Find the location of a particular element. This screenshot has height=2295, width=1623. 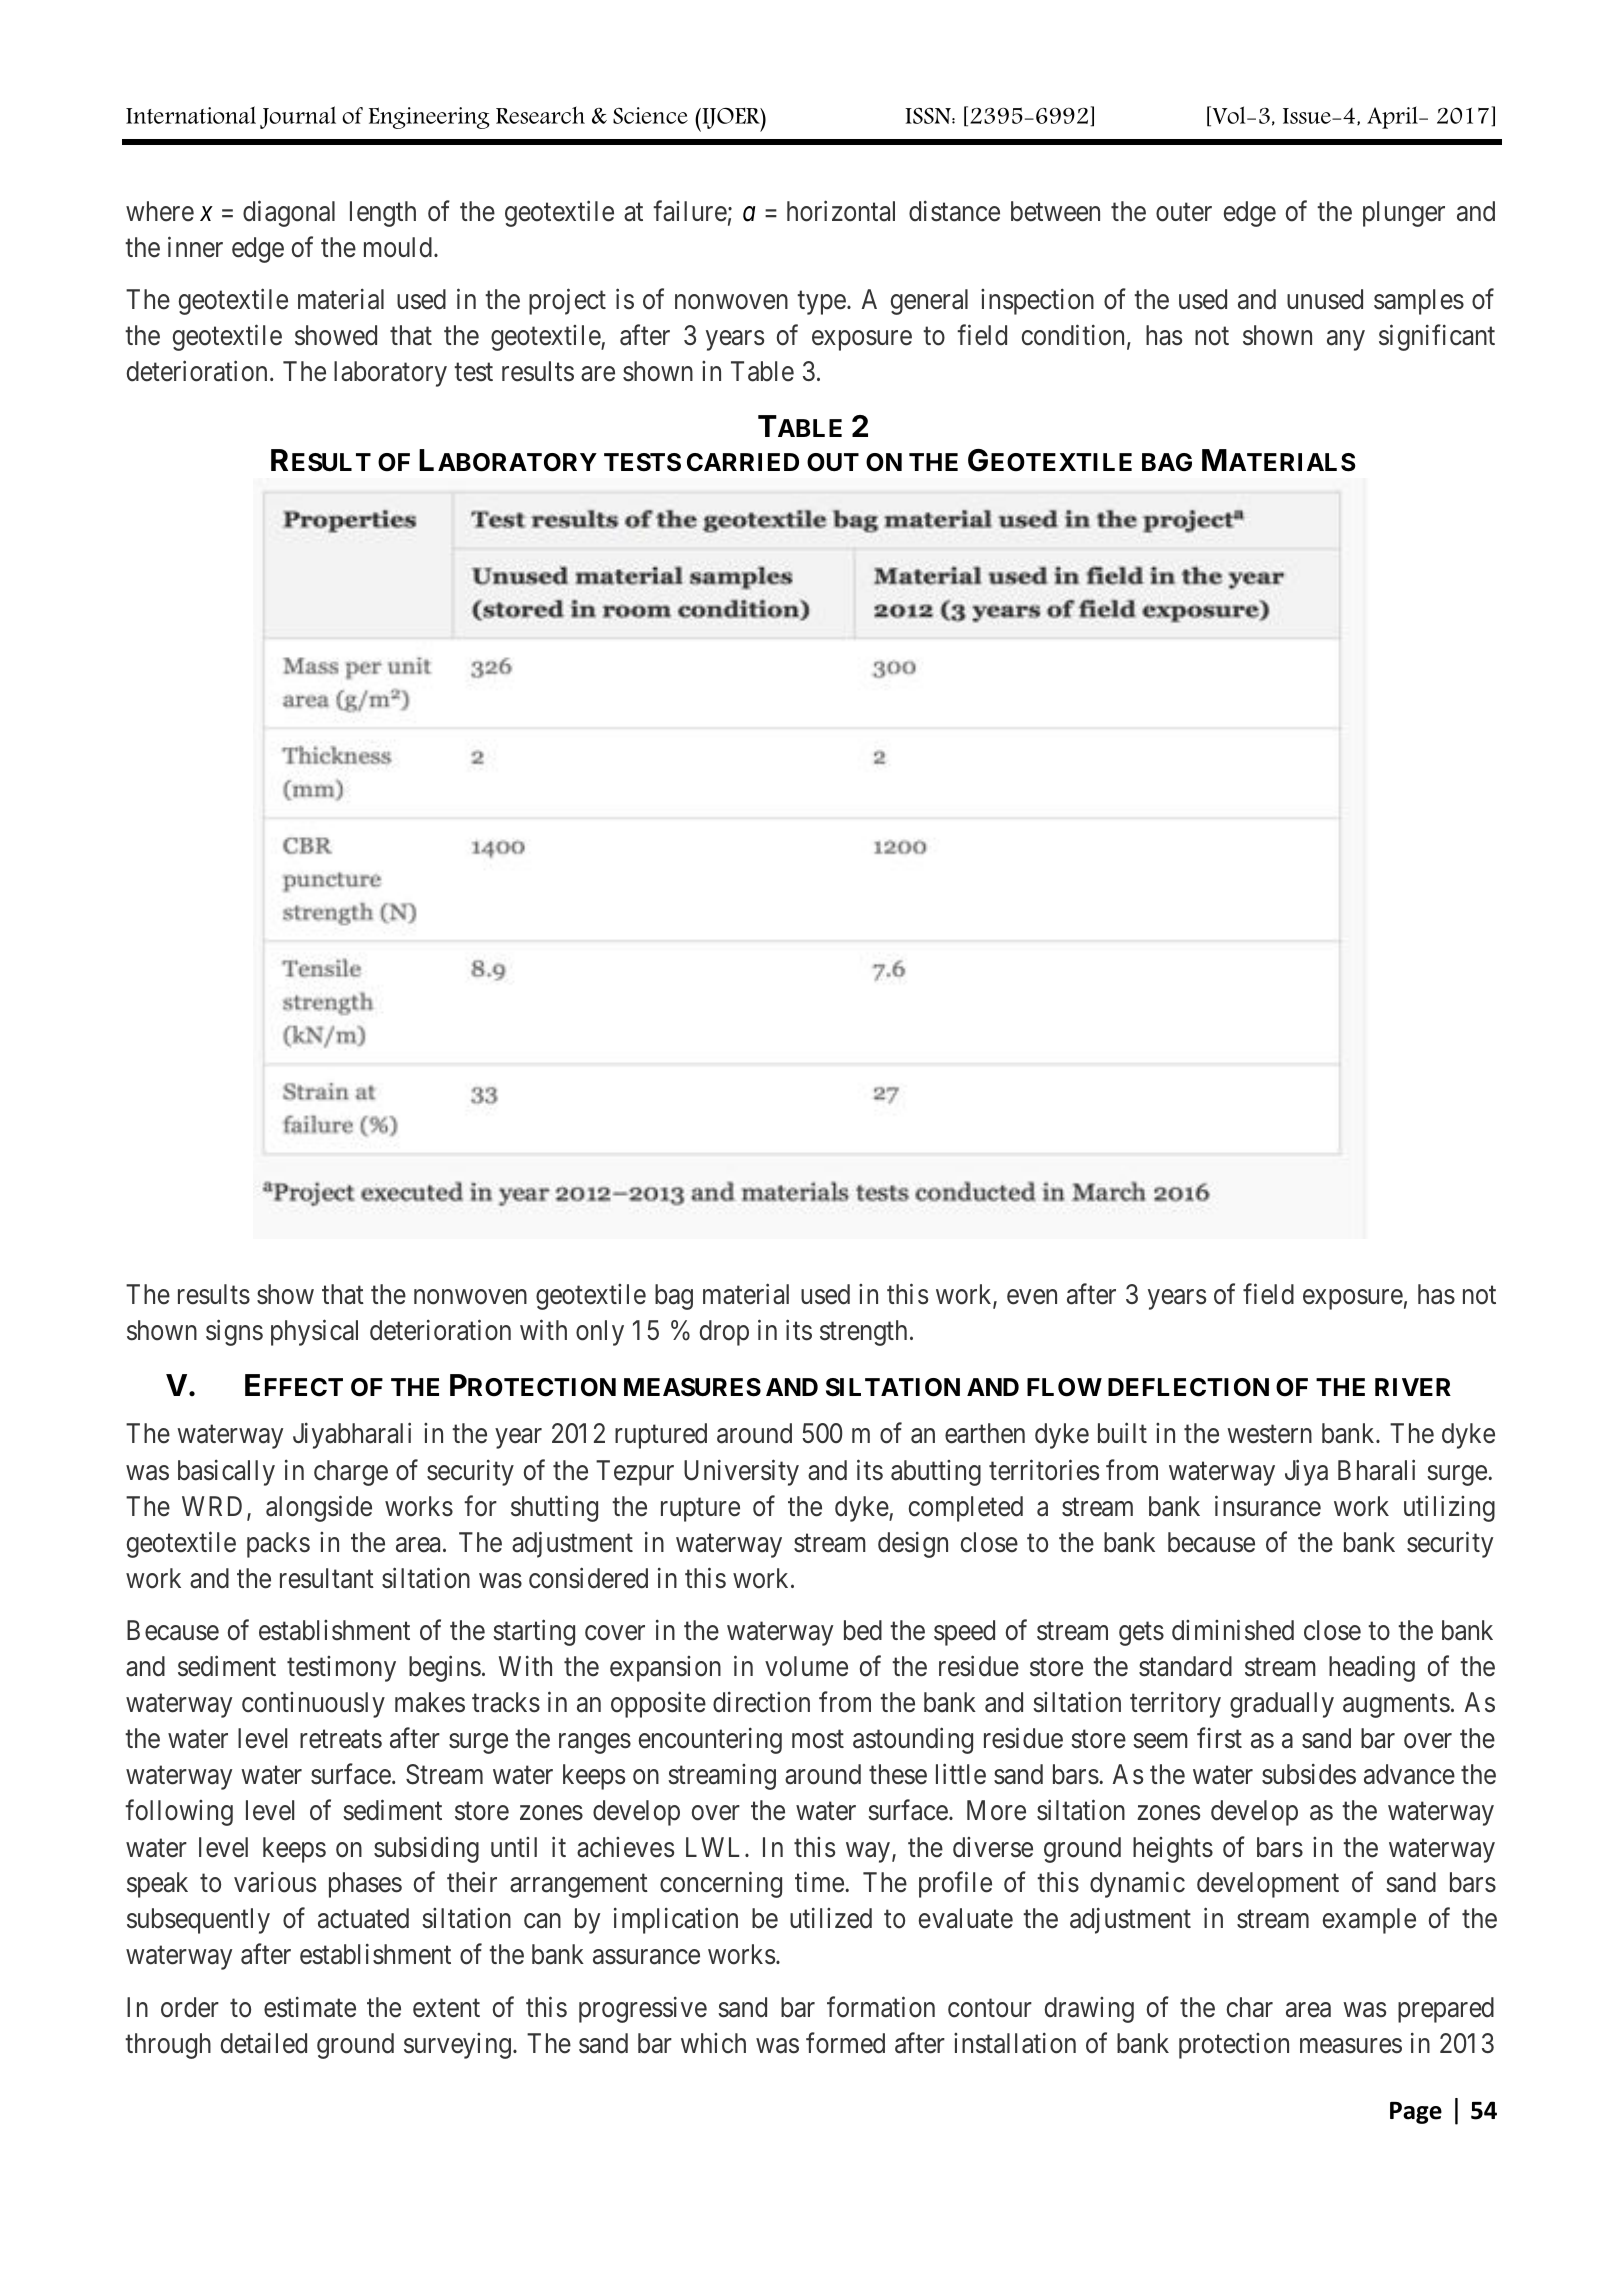

University is located at coordinates (741, 1472).
